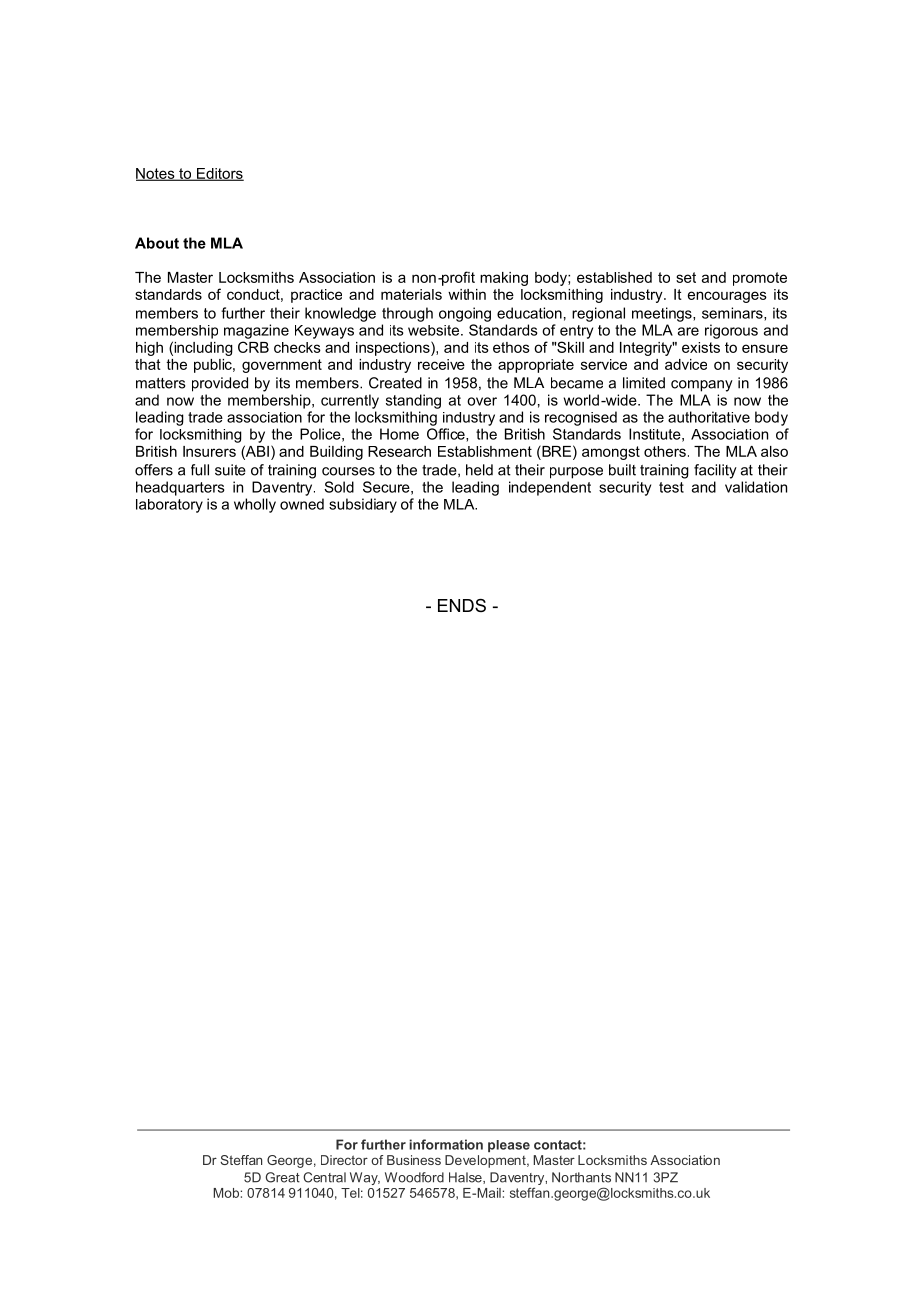  What do you see at coordinates (709, 417) in the screenshot?
I see `authoritative` at bounding box center [709, 417].
